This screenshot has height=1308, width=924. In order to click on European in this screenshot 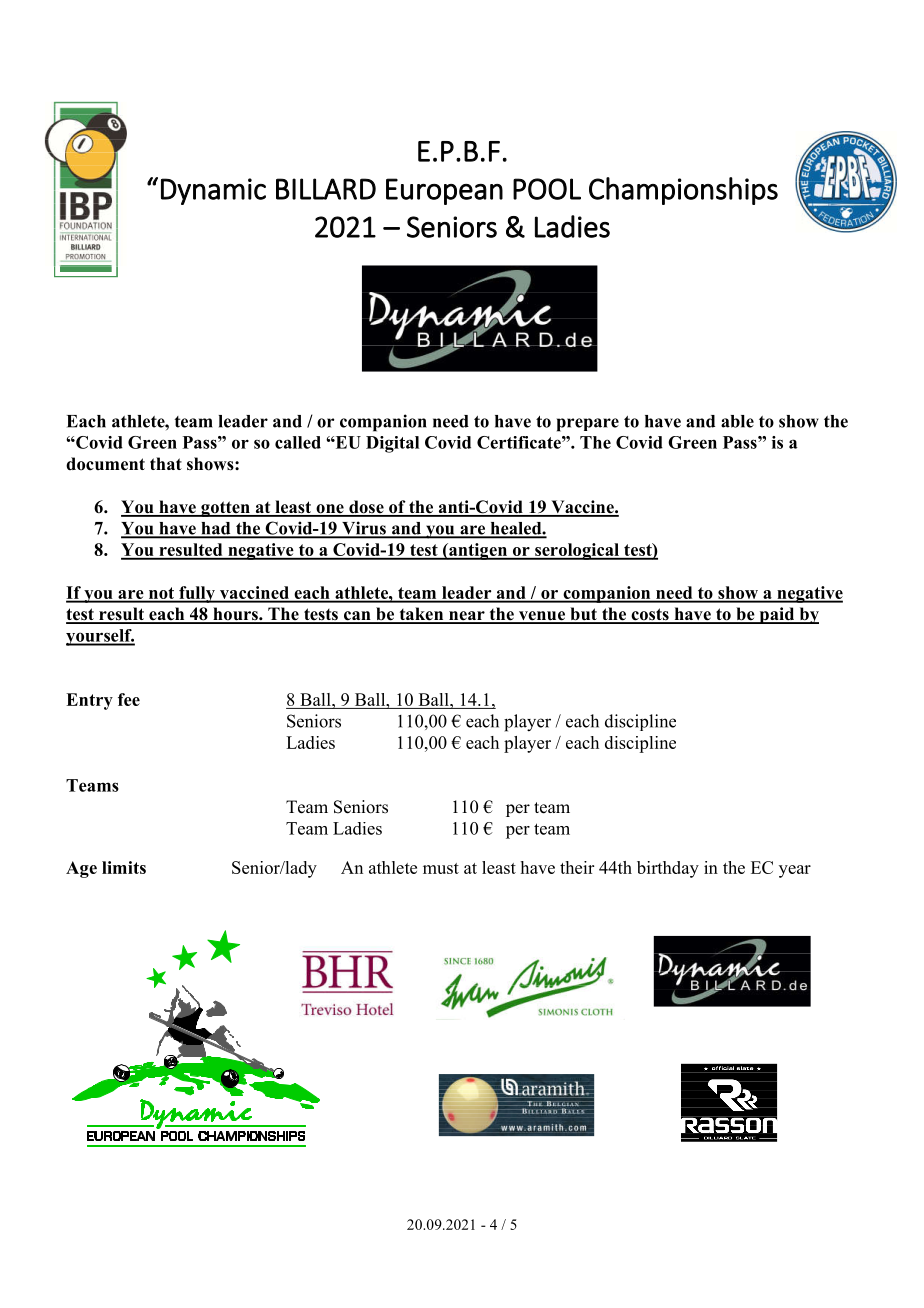, I will do `click(444, 191)`.
